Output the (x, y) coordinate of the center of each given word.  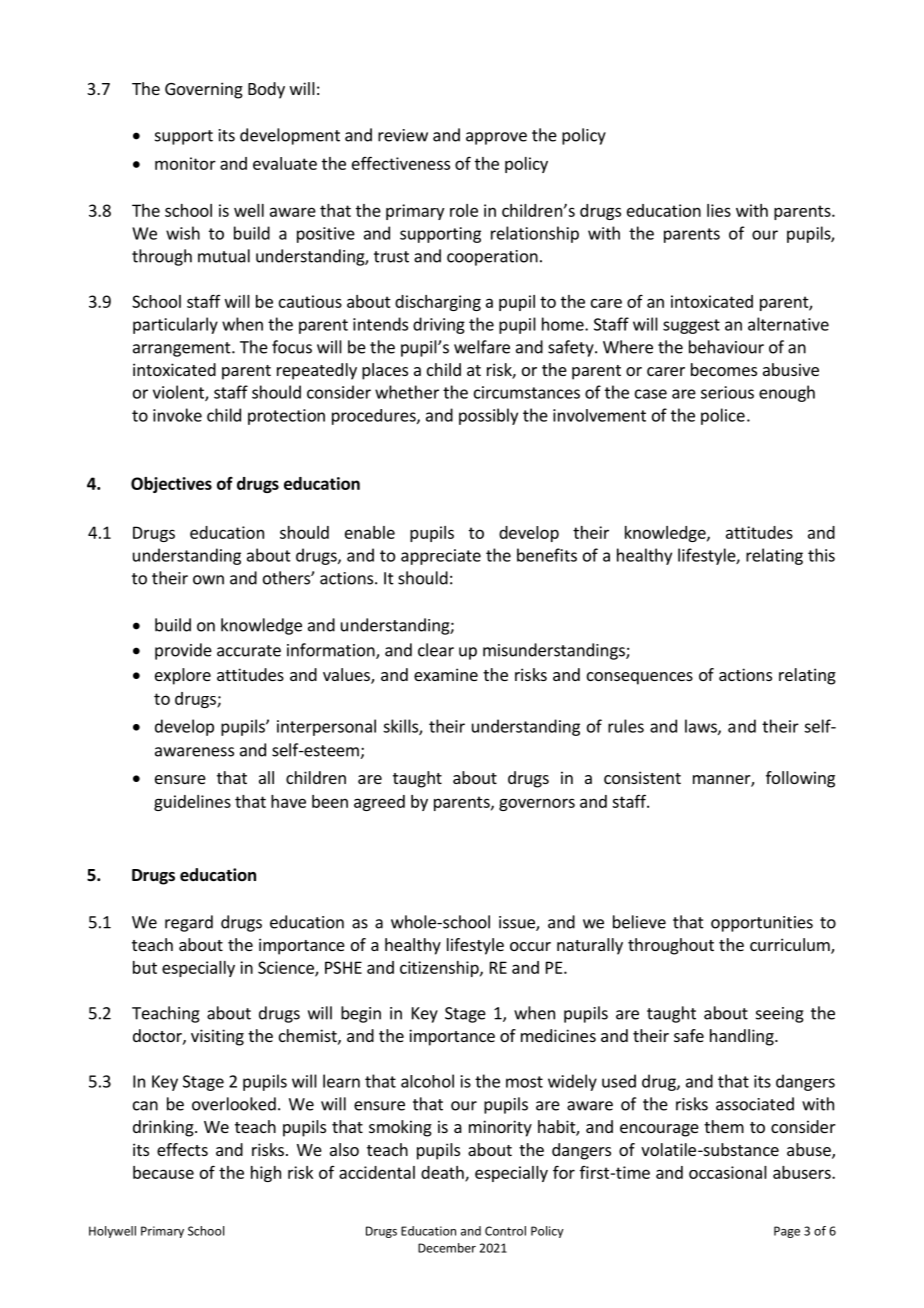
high (266, 1174)
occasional (728, 1172)
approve (496, 138)
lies (719, 210)
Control (505, 1231)
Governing (204, 90)
